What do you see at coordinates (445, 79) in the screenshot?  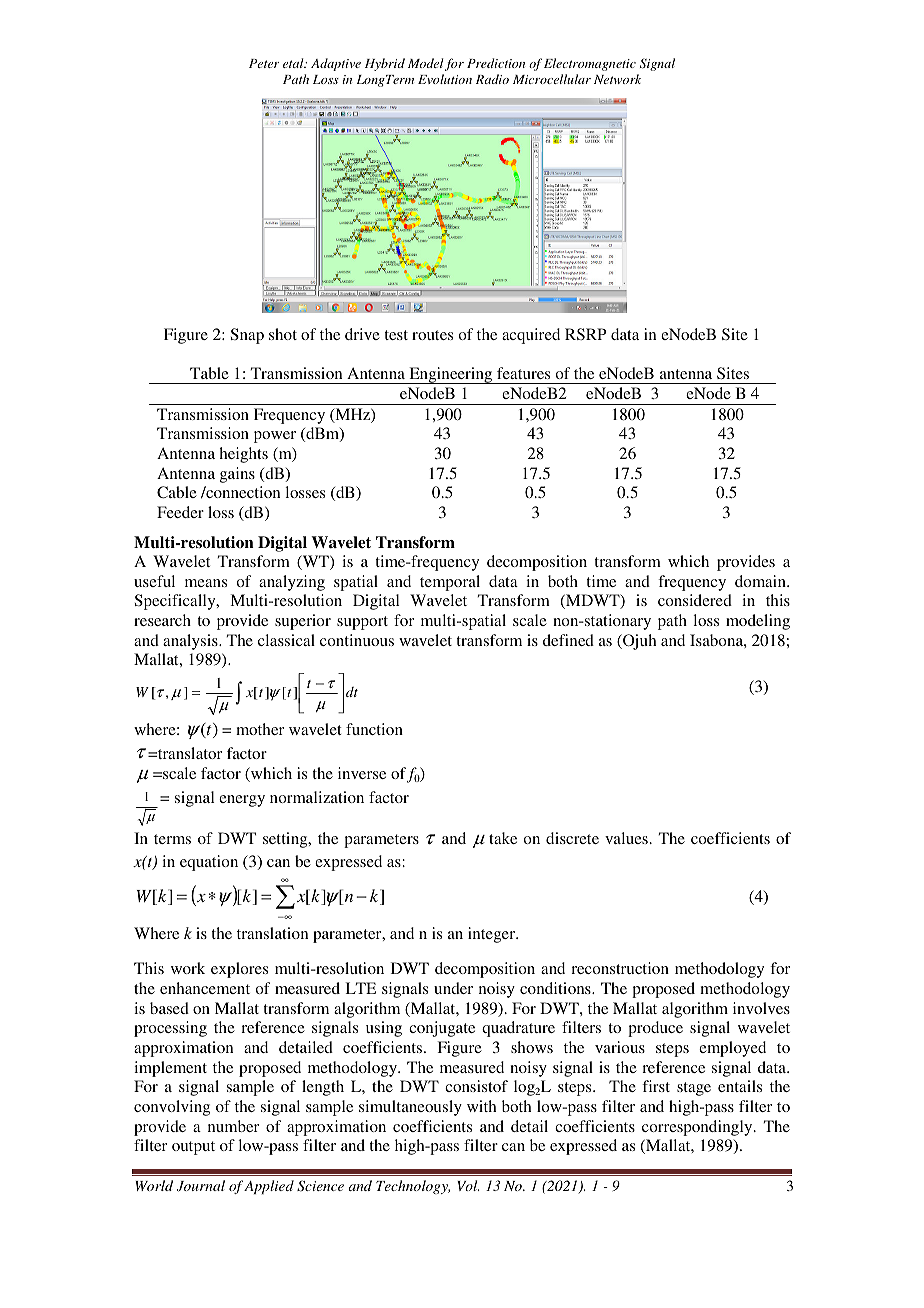 I see `Evolution` at bounding box center [445, 79].
